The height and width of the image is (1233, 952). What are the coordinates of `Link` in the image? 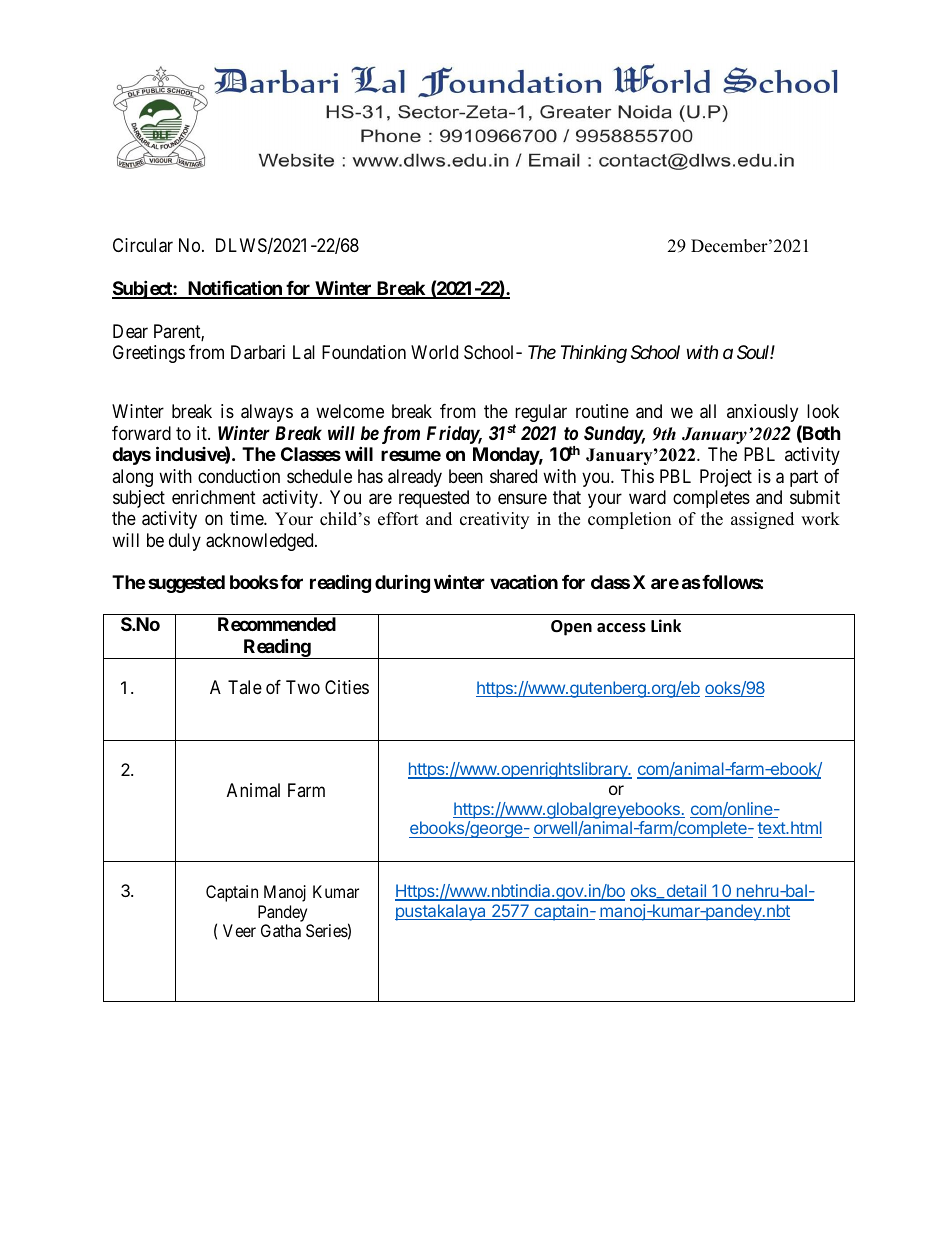 It's located at (666, 625).
